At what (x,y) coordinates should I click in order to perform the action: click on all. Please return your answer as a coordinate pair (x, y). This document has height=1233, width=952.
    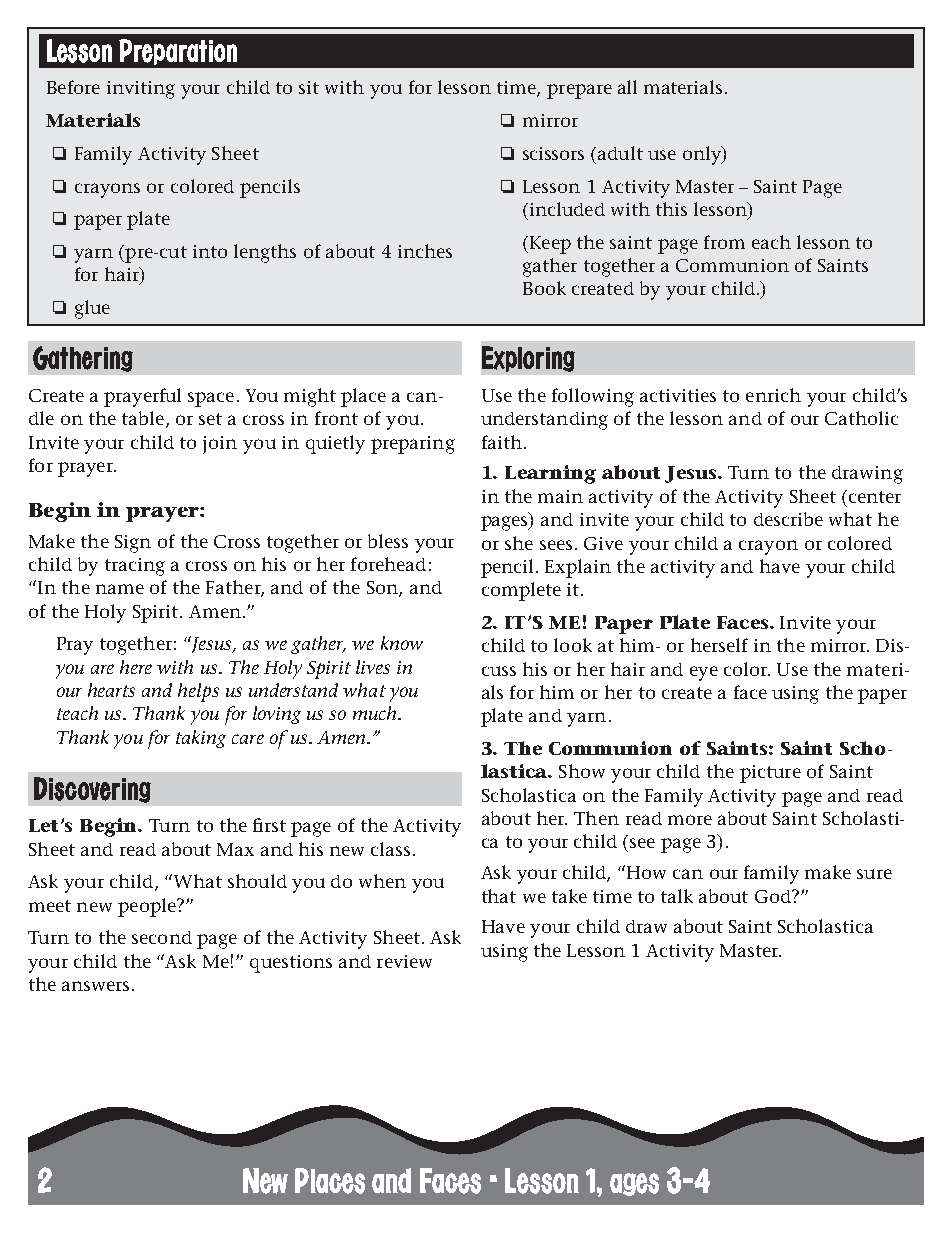
    Looking at the image, I should click on (627, 87).
